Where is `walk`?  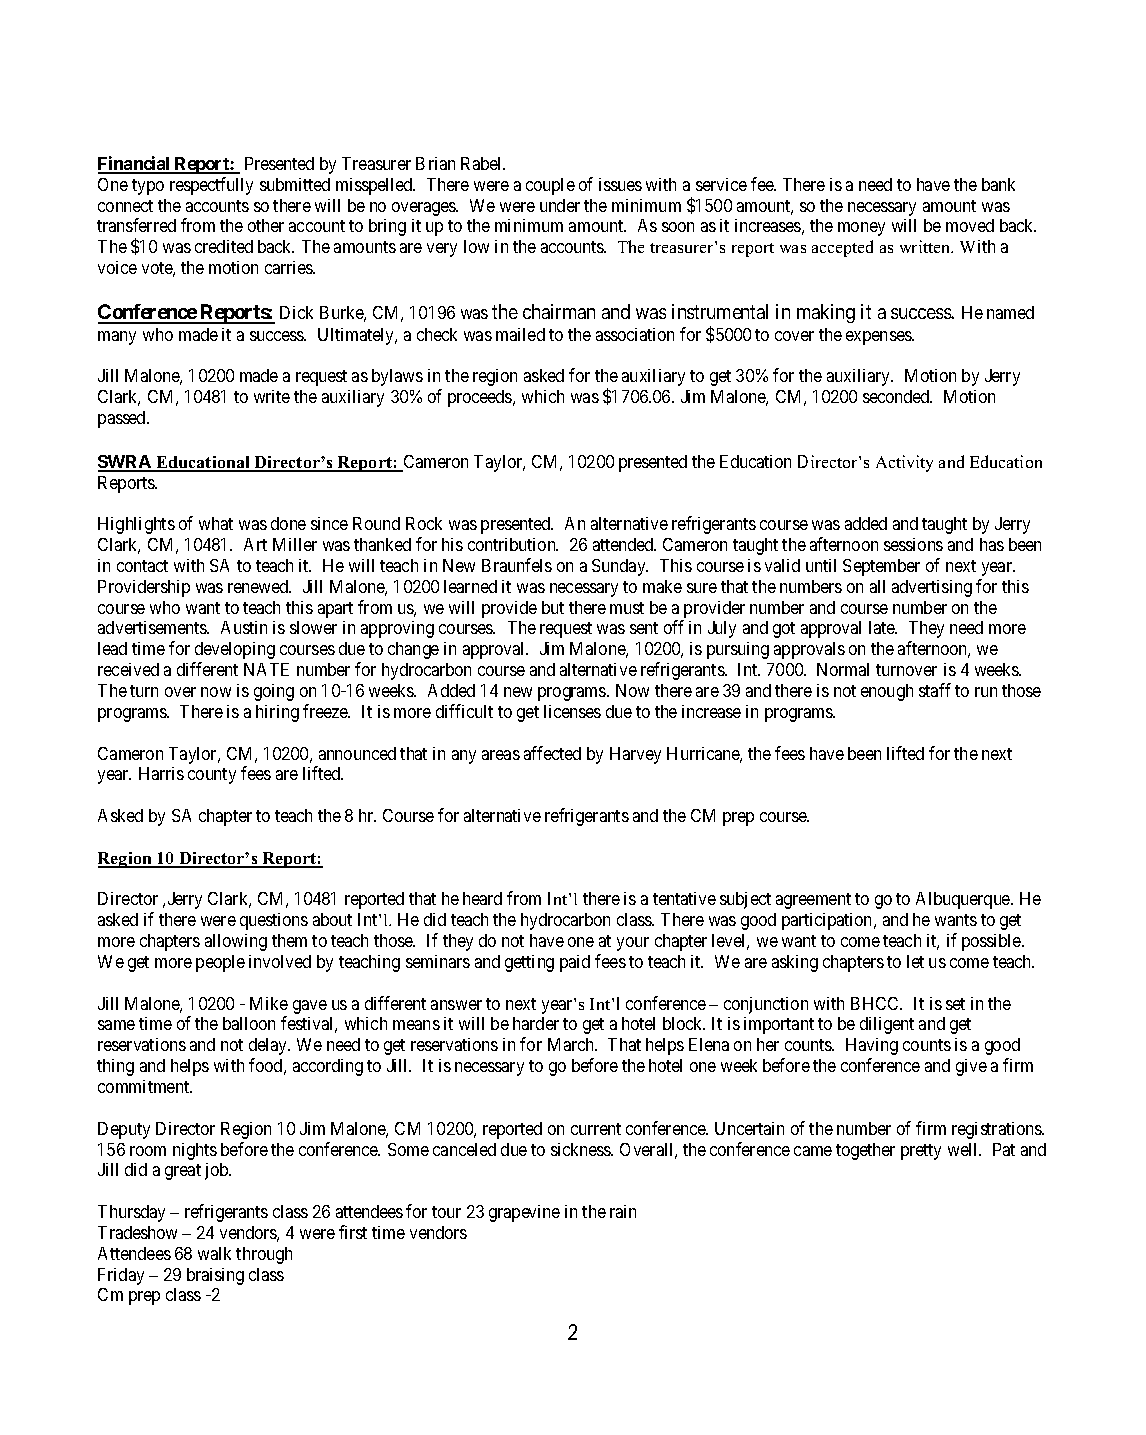 walk is located at coordinates (214, 1253).
